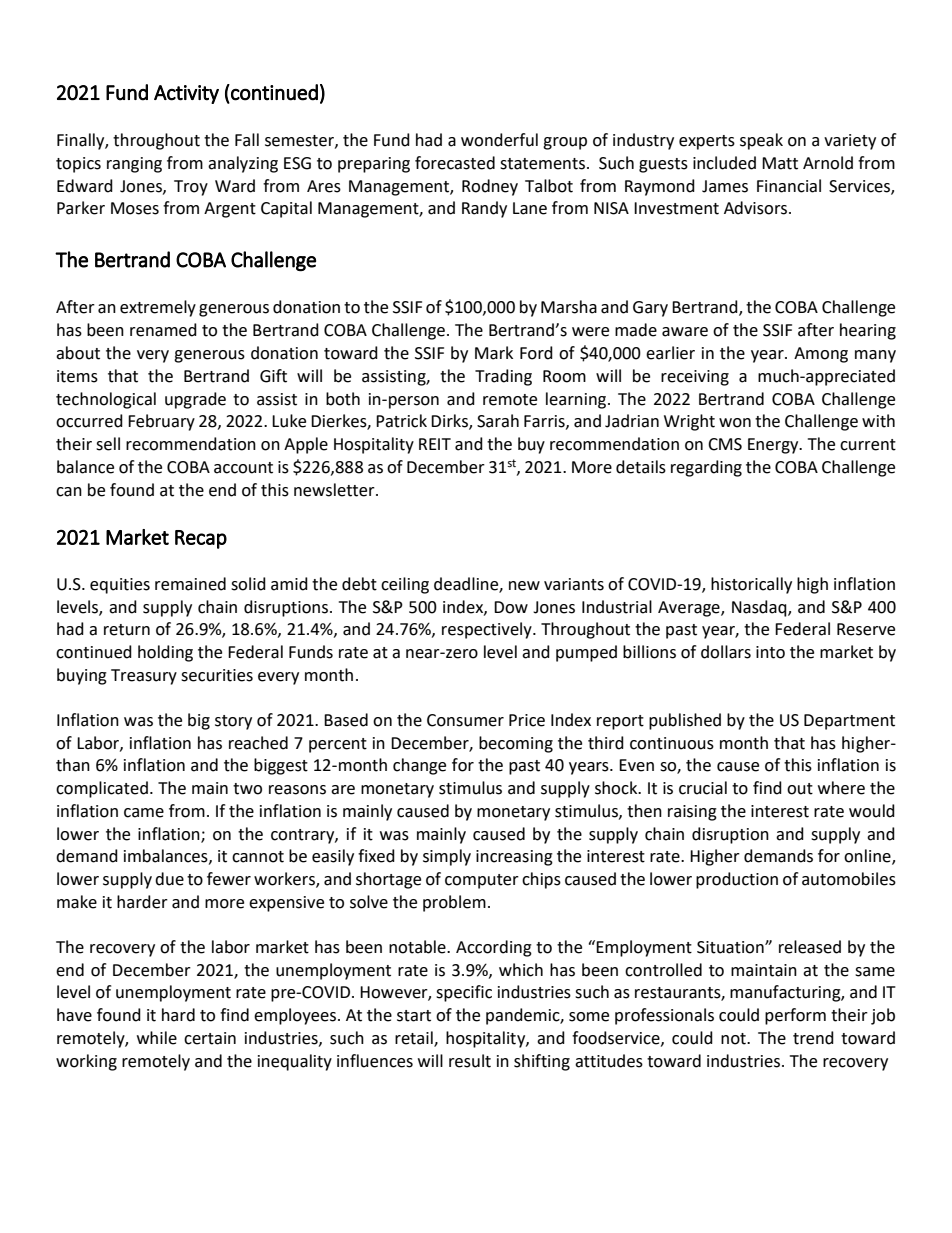 This screenshot has width=952, height=1233. Describe the element at coordinates (157, 1038) in the screenshot. I see `while` at that location.
